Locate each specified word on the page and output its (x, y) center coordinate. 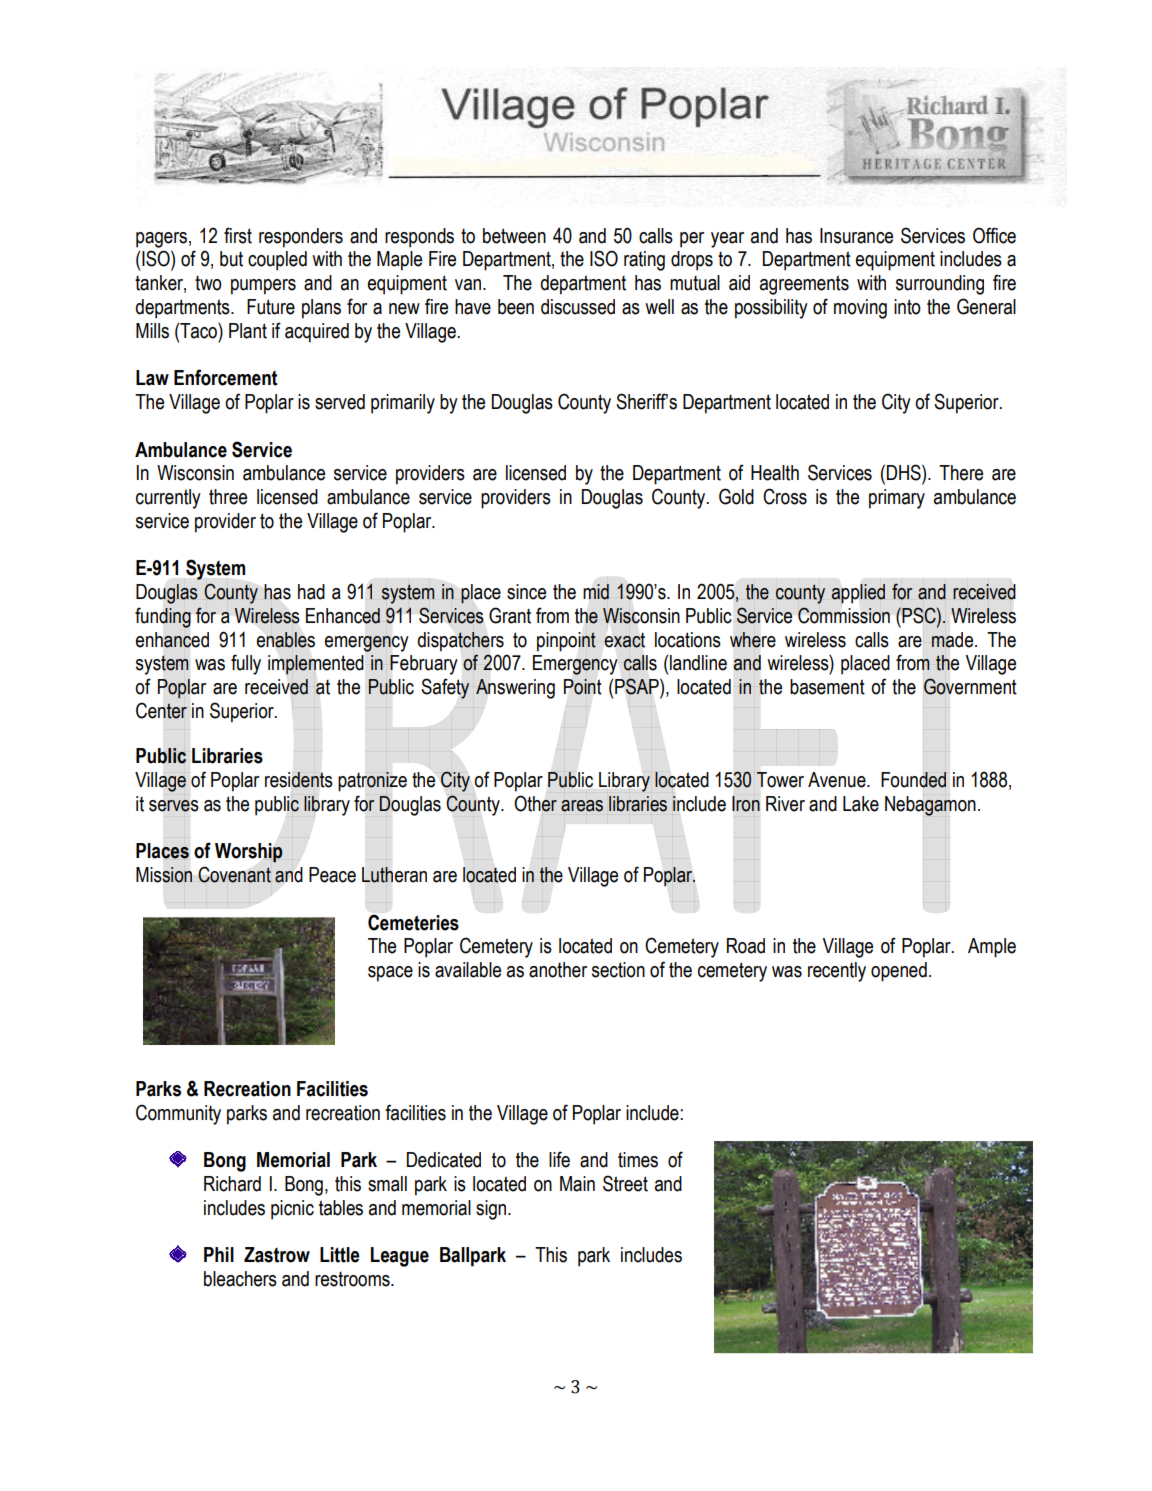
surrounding (940, 285)
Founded (913, 780)
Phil (219, 1254)
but (231, 259)
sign (492, 1210)
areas (582, 806)
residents (299, 780)
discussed (578, 307)
